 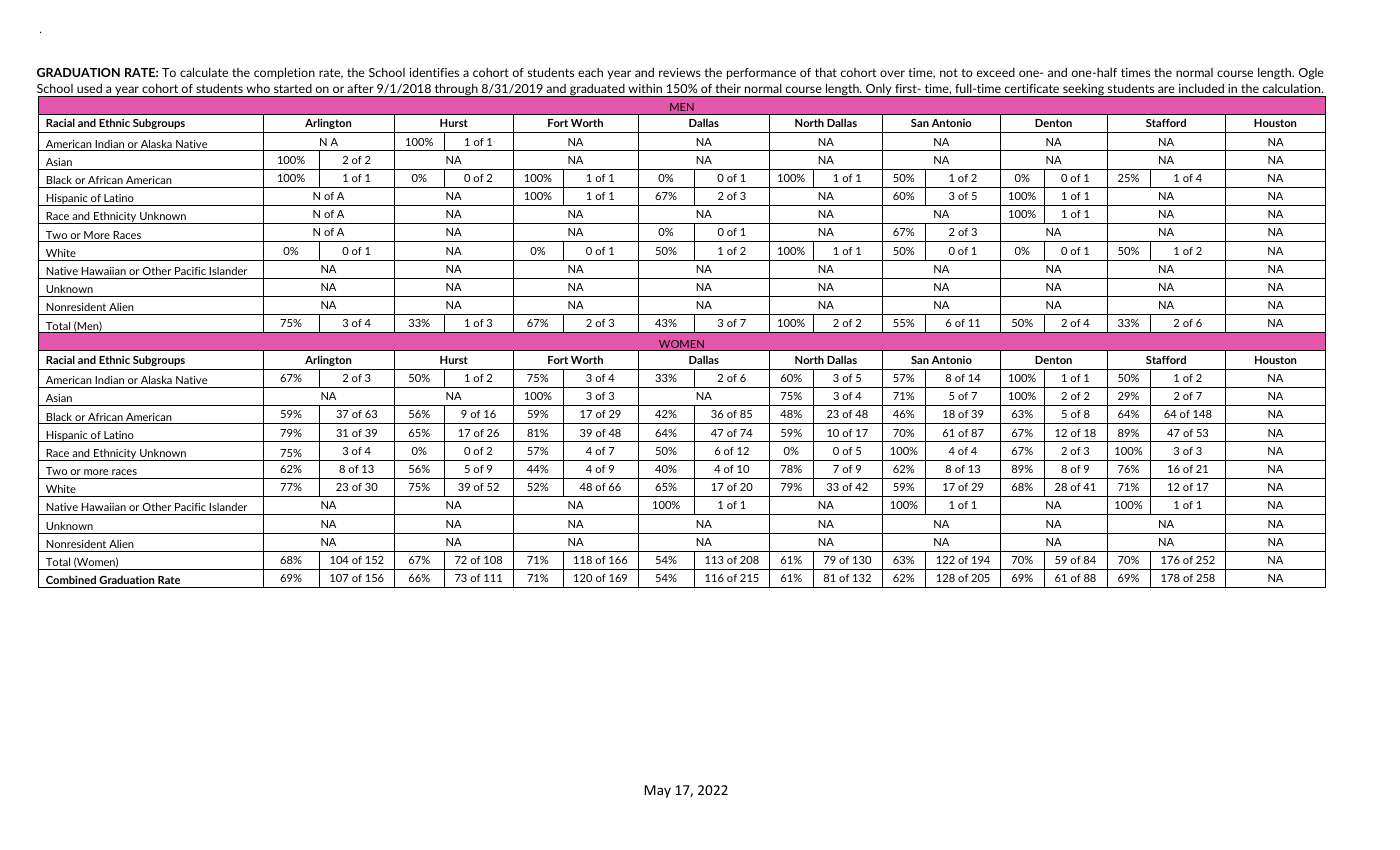 What do you see at coordinates (1032, 88) in the screenshot?
I see `certificate` at bounding box center [1032, 88].
